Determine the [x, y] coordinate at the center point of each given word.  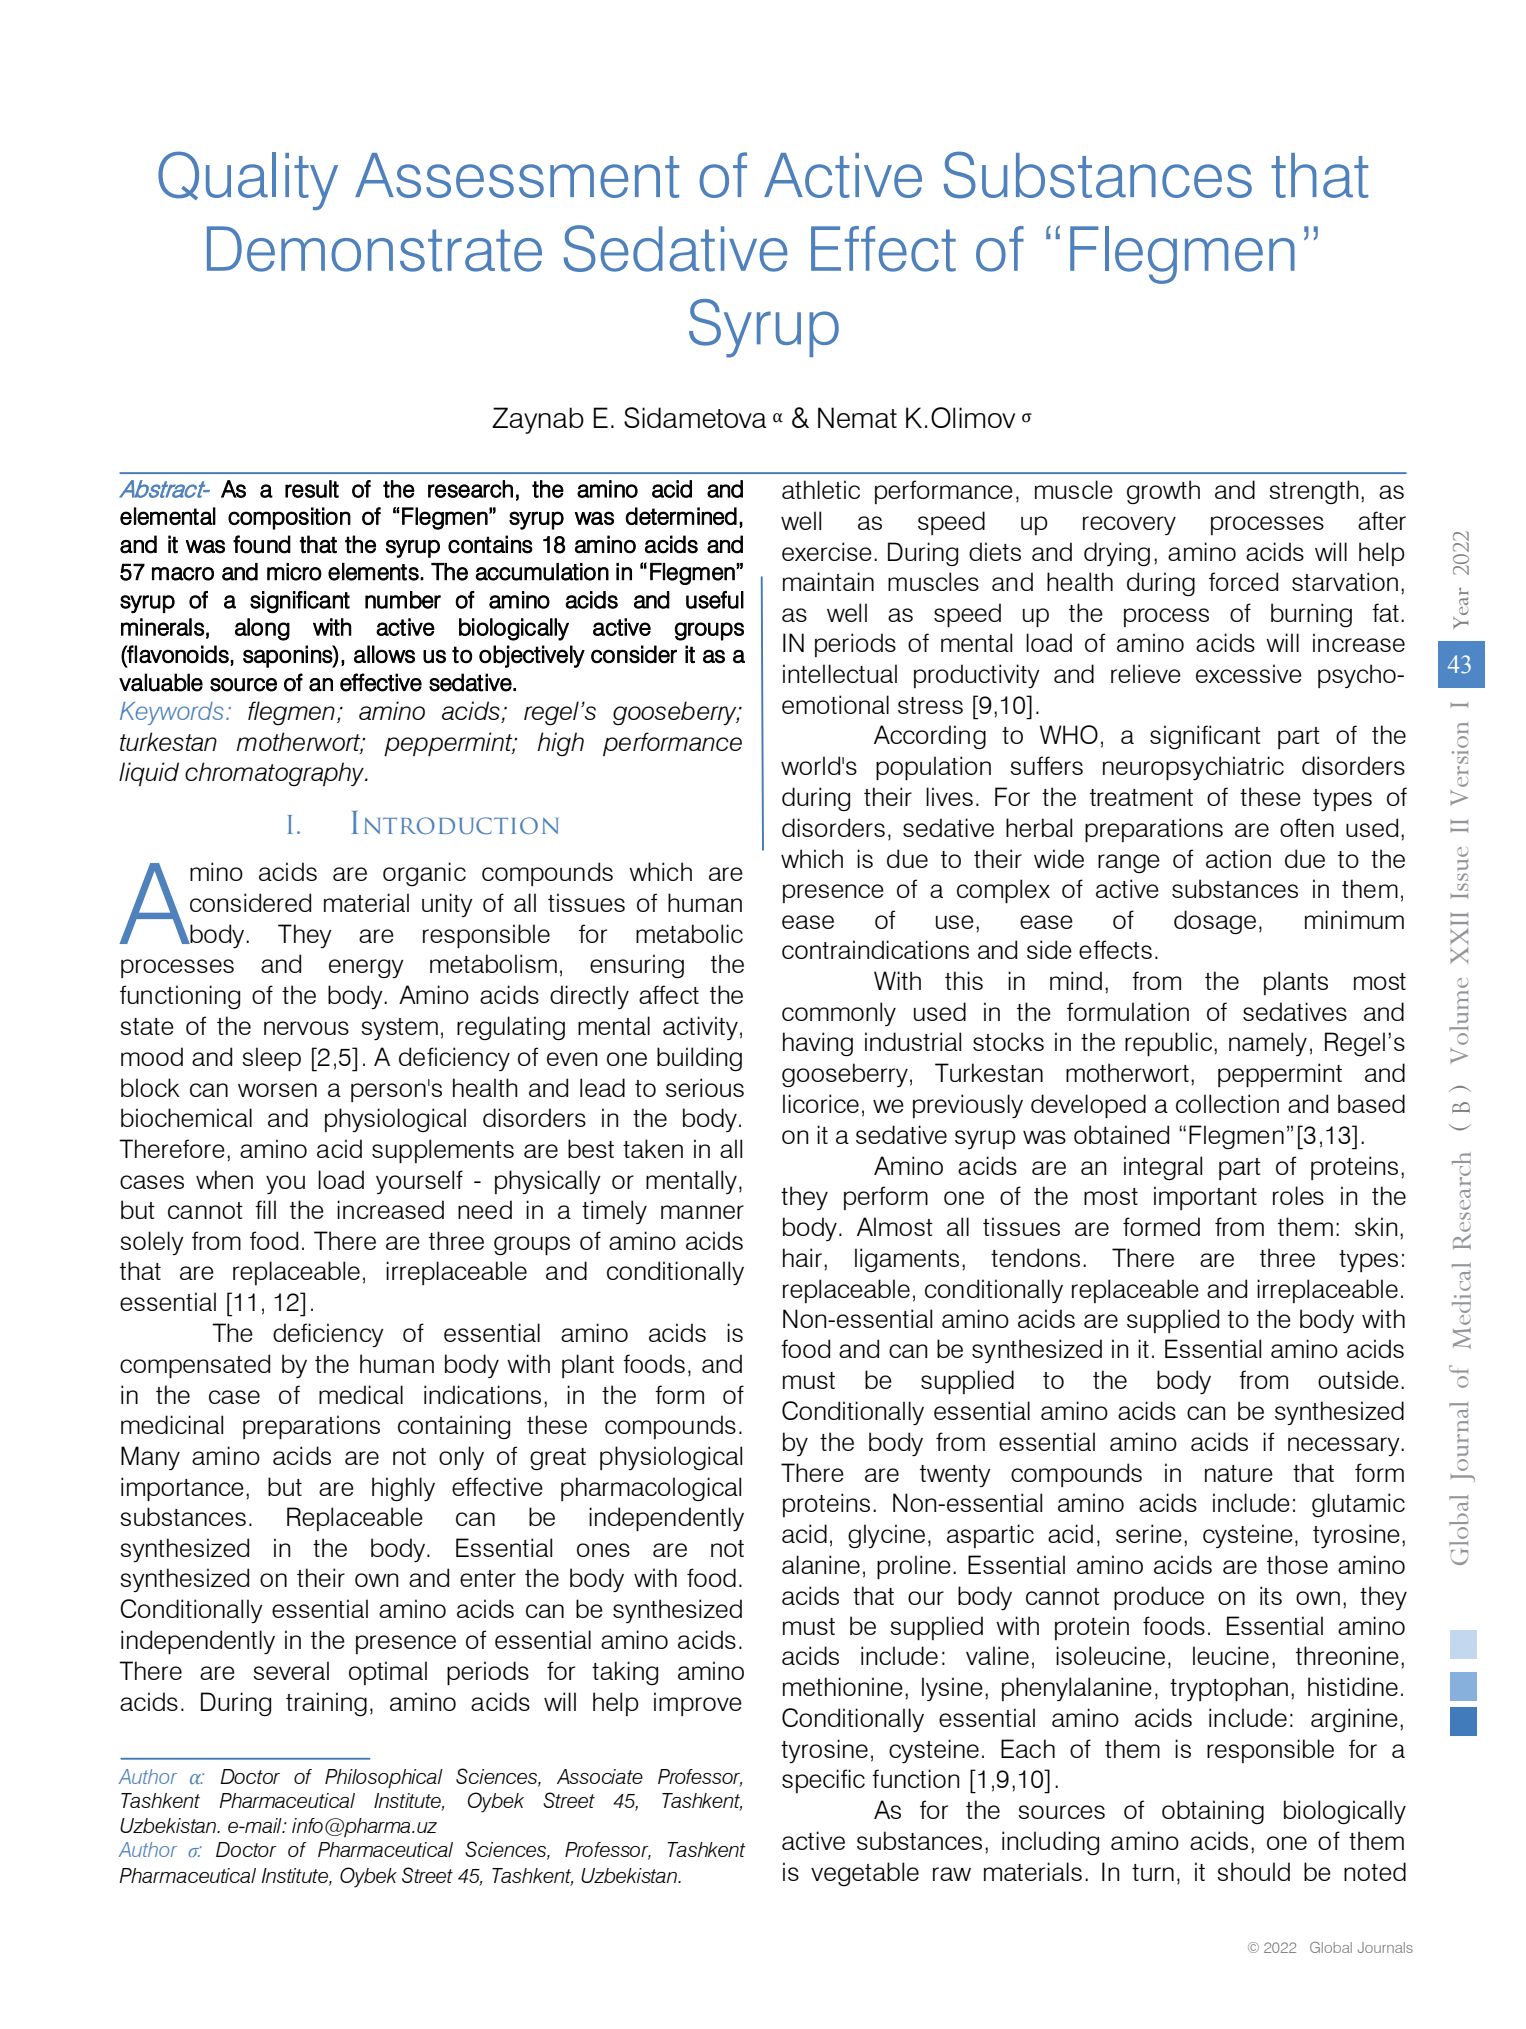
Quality [248, 180]
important [1205, 1198]
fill [265, 1209]
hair [802, 1257]
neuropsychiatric [1193, 768]
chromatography [275, 774]
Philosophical [384, 1779]
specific [823, 1781]
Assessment [517, 175]
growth [1163, 492]
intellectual [840, 673]
